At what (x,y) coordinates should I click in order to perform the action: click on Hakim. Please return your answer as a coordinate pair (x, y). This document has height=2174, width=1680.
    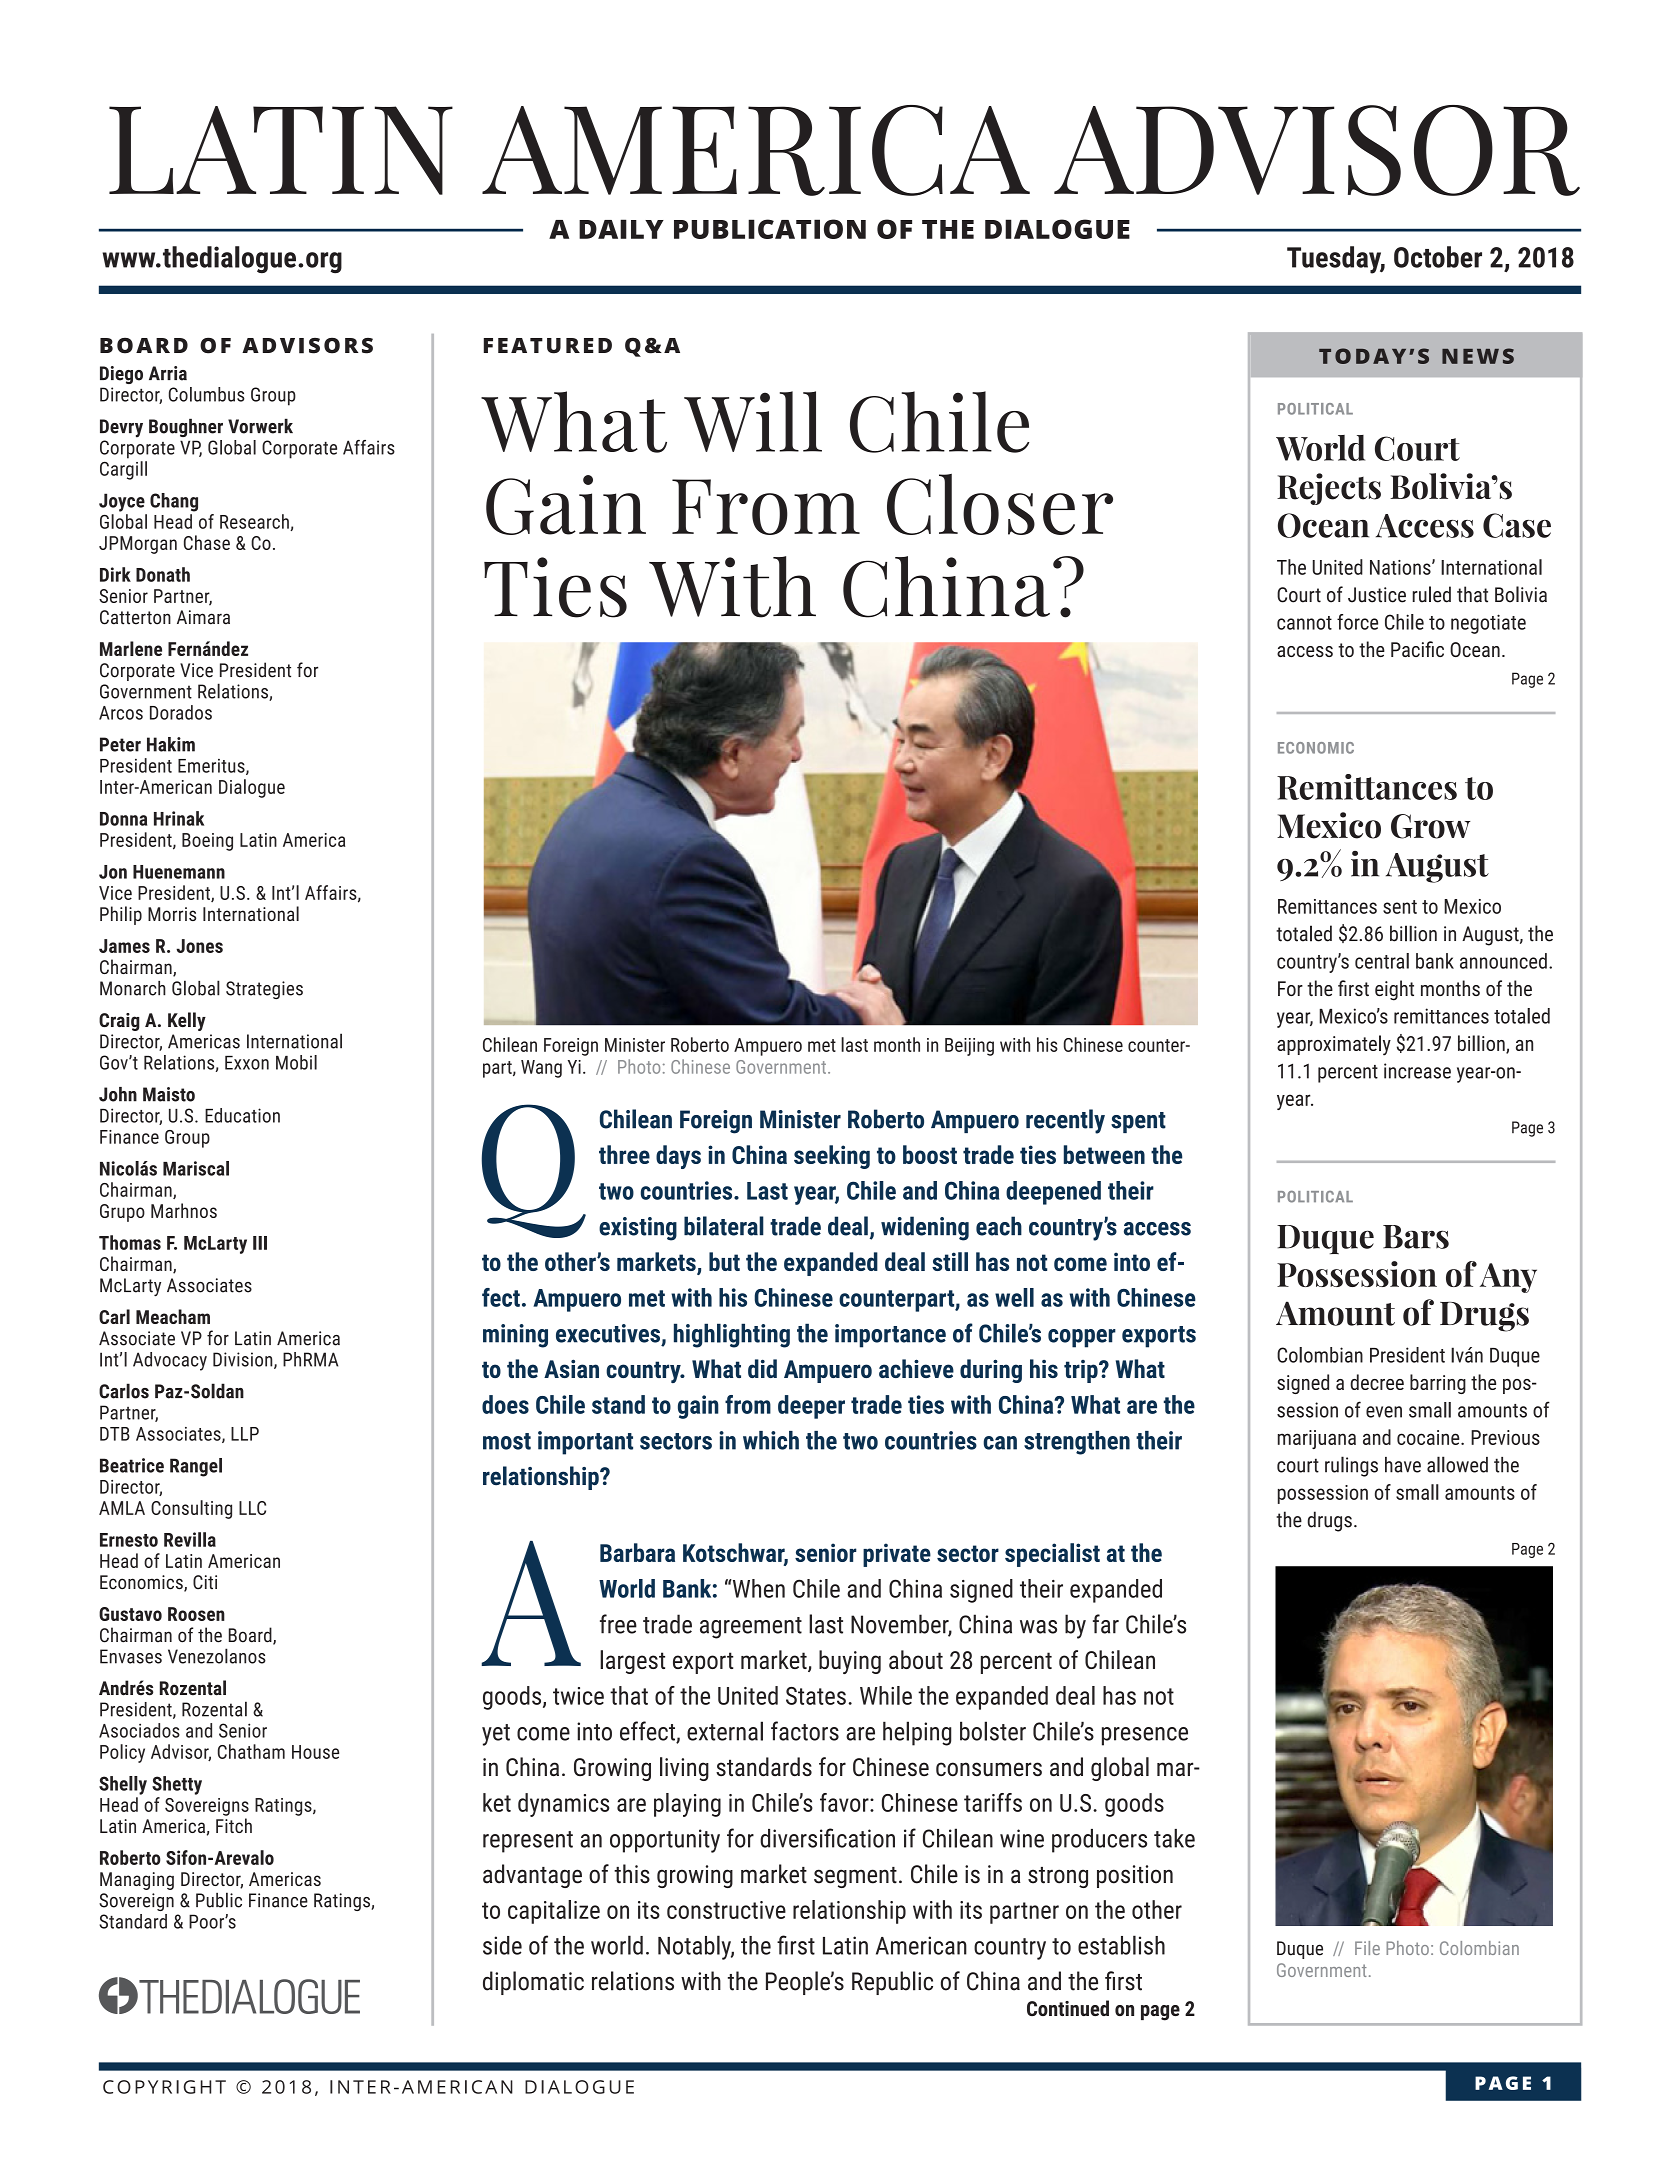
    Looking at the image, I should click on (171, 744).
